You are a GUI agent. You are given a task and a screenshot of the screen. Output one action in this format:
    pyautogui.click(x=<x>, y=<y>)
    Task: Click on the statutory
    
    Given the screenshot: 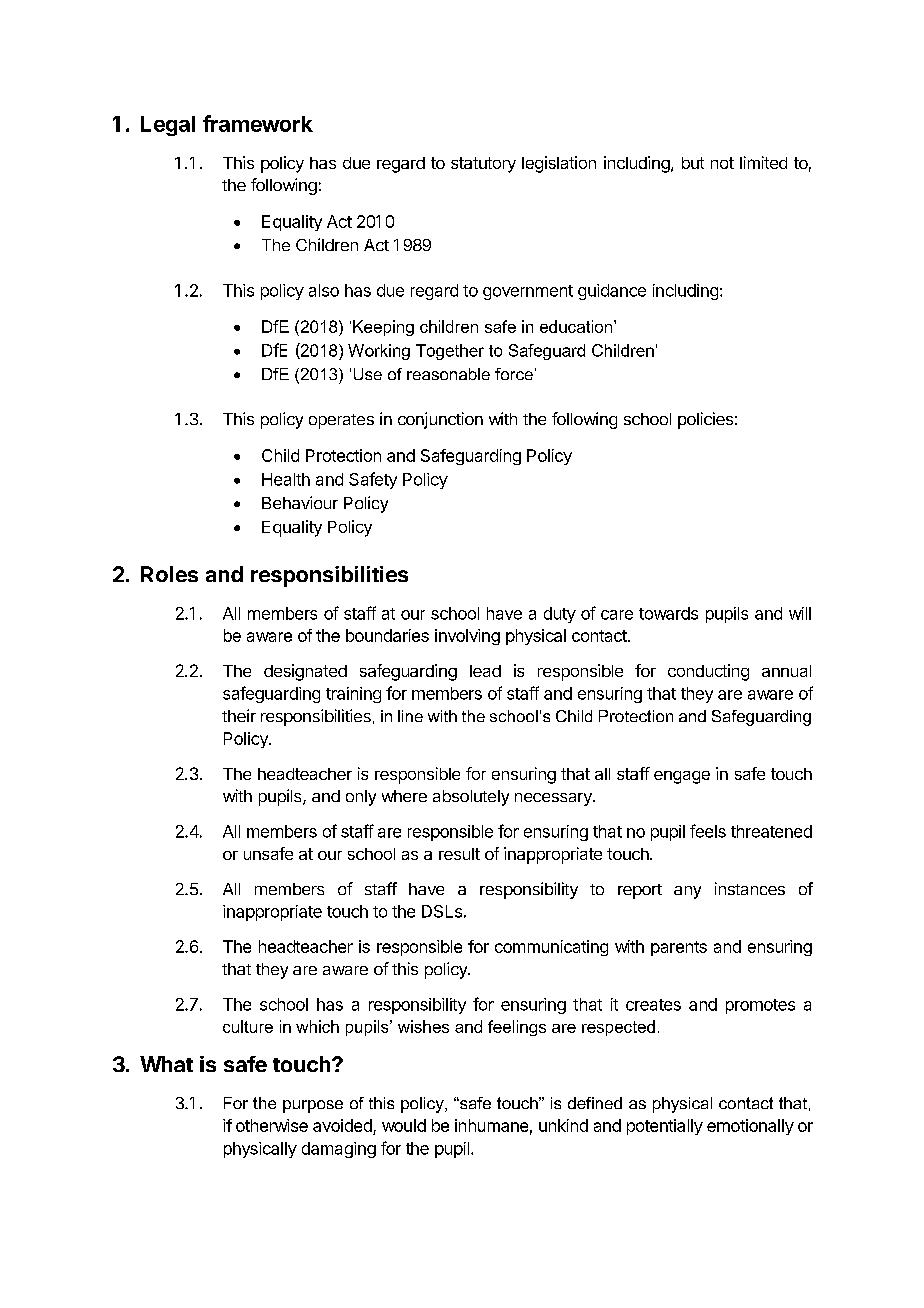 What is the action you would take?
    pyautogui.click(x=483, y=165)
